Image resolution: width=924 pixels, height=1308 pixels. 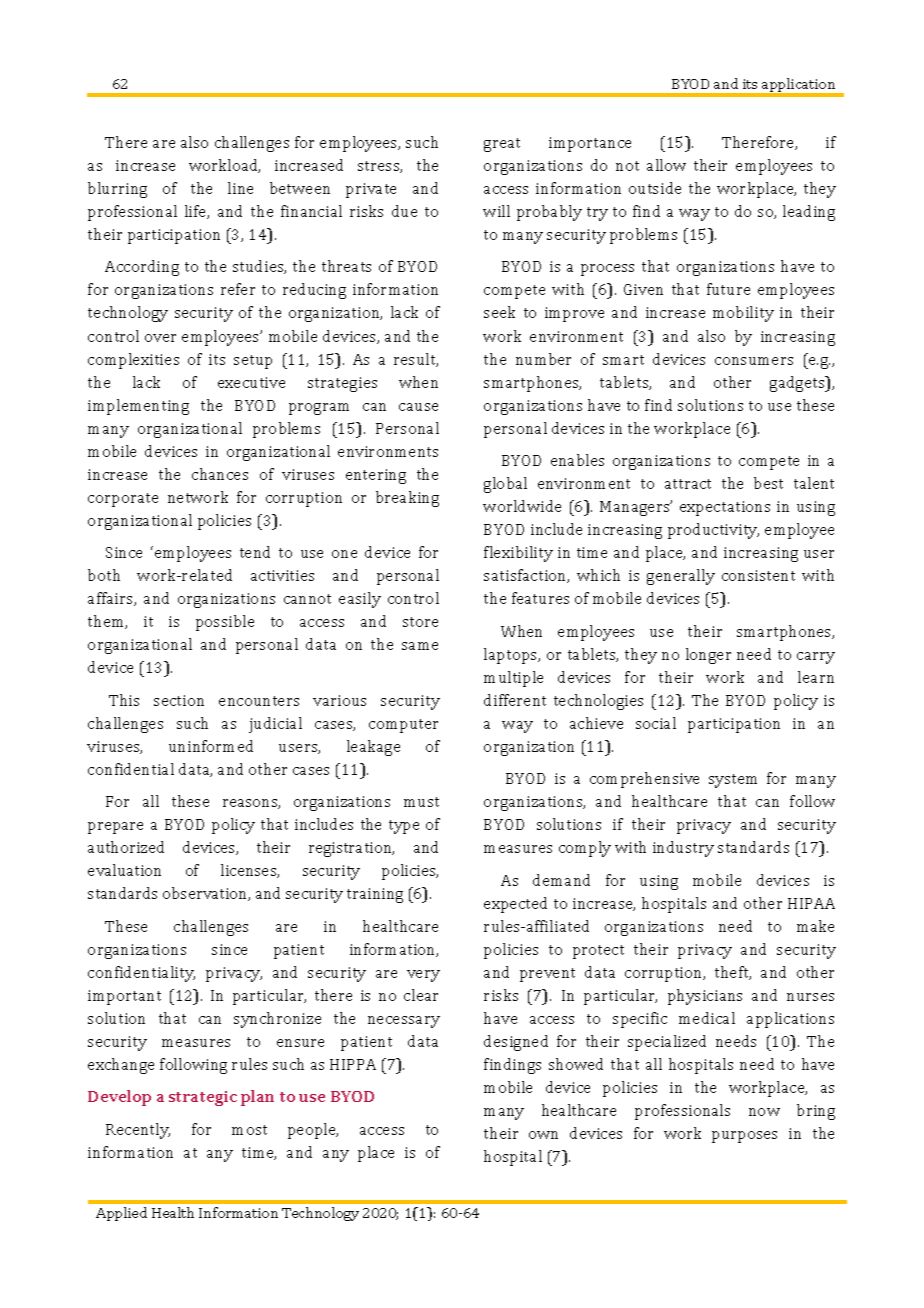 I want to click on uninformed, so click(x=211, y=746).
